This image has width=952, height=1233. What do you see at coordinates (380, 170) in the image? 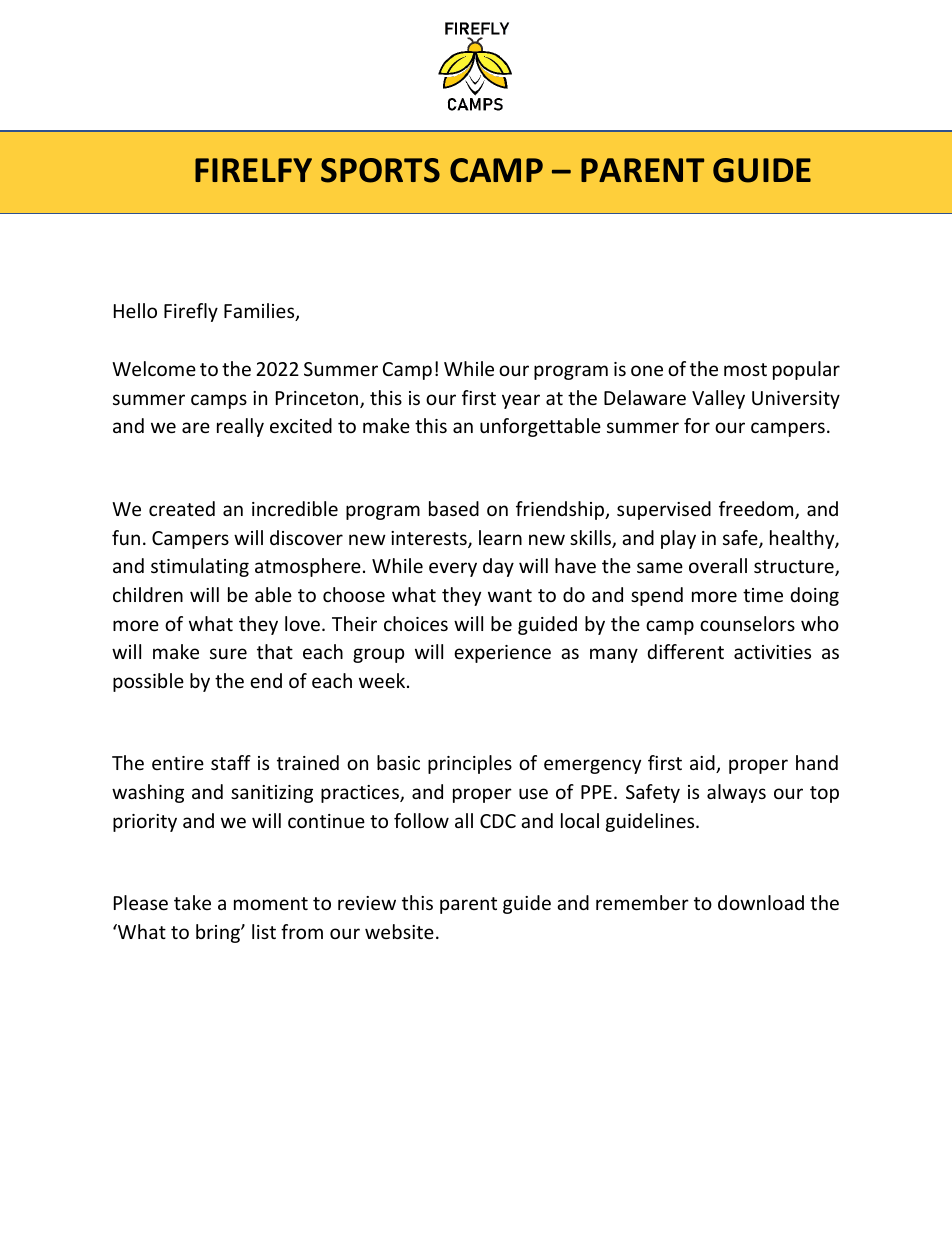
I see `SPORTS` at bounding box center [380, 170].
